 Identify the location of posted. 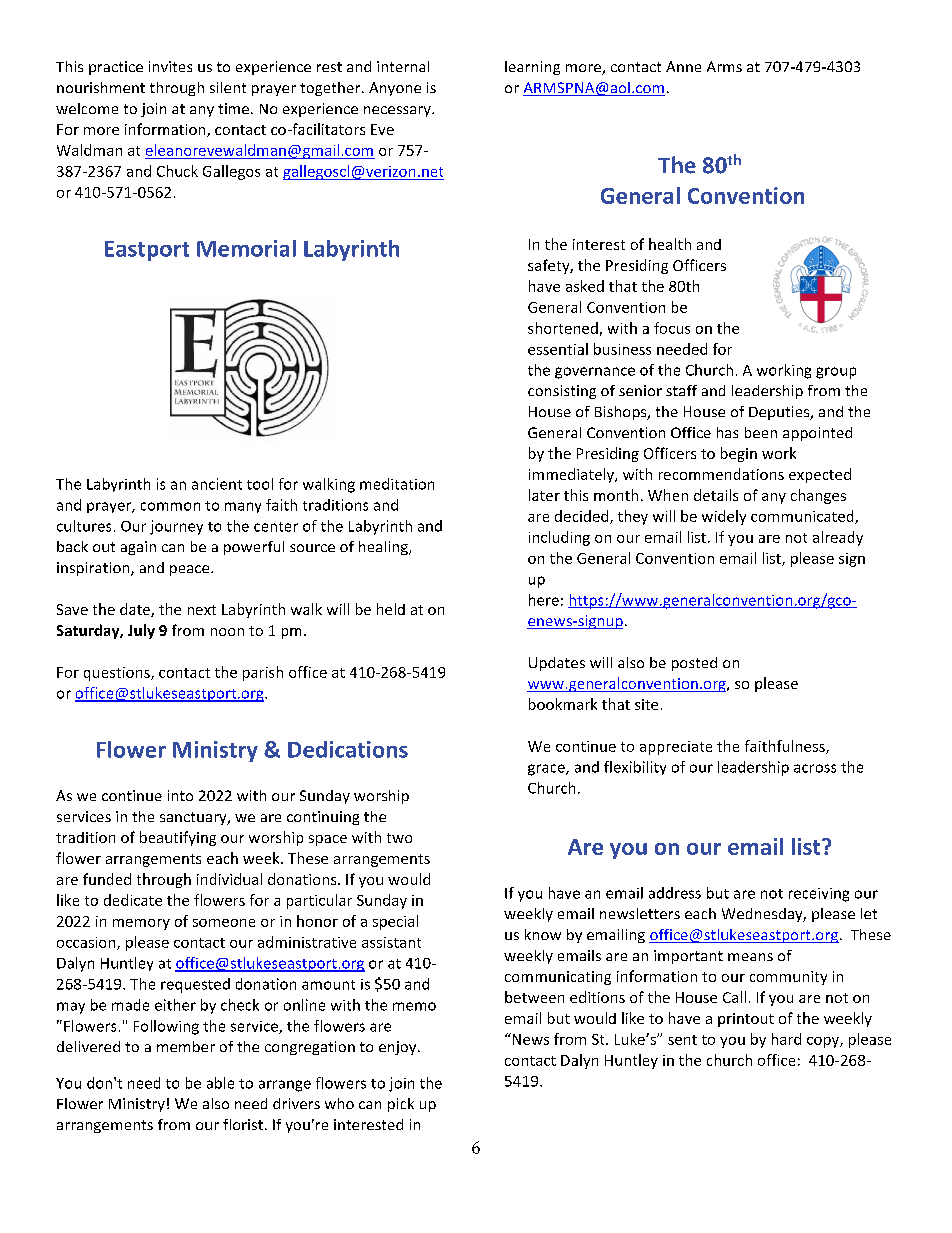
(694, 664).
